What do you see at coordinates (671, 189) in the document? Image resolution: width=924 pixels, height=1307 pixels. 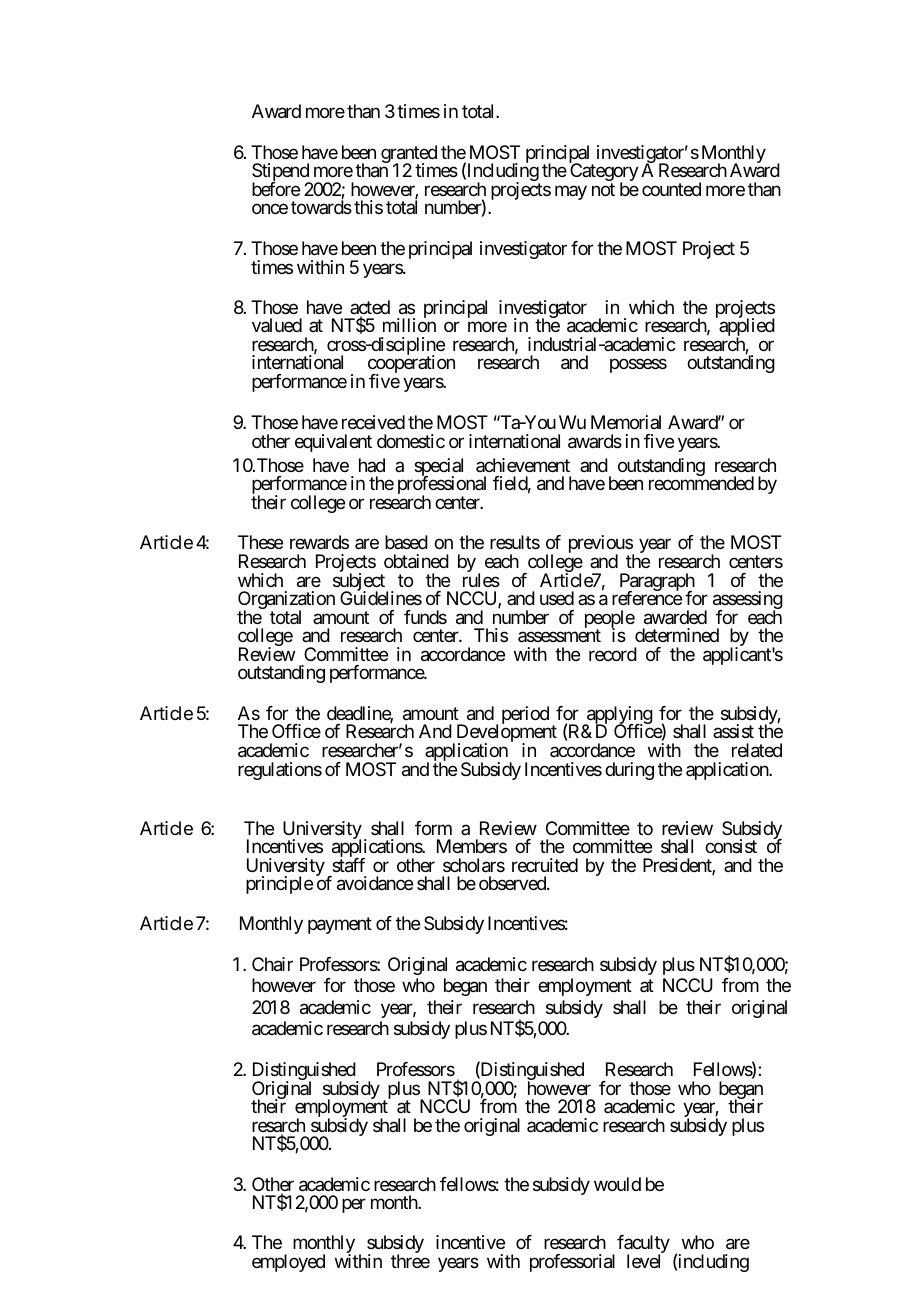 I see `counted` at bounding box center [671, 189].
